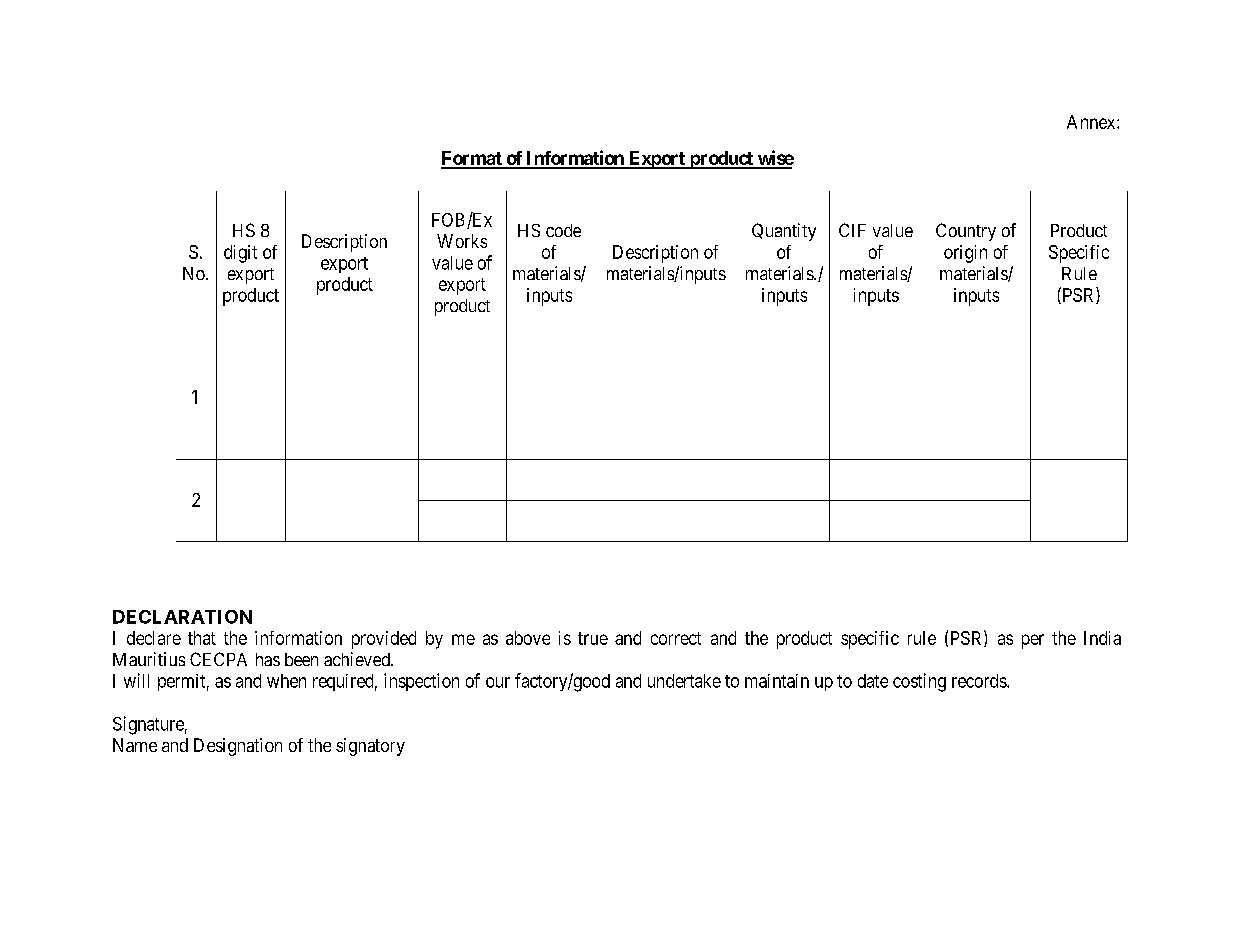  Describe the element at coordinates (182, 617) in the image. I see `DECLARATION` at that location.
